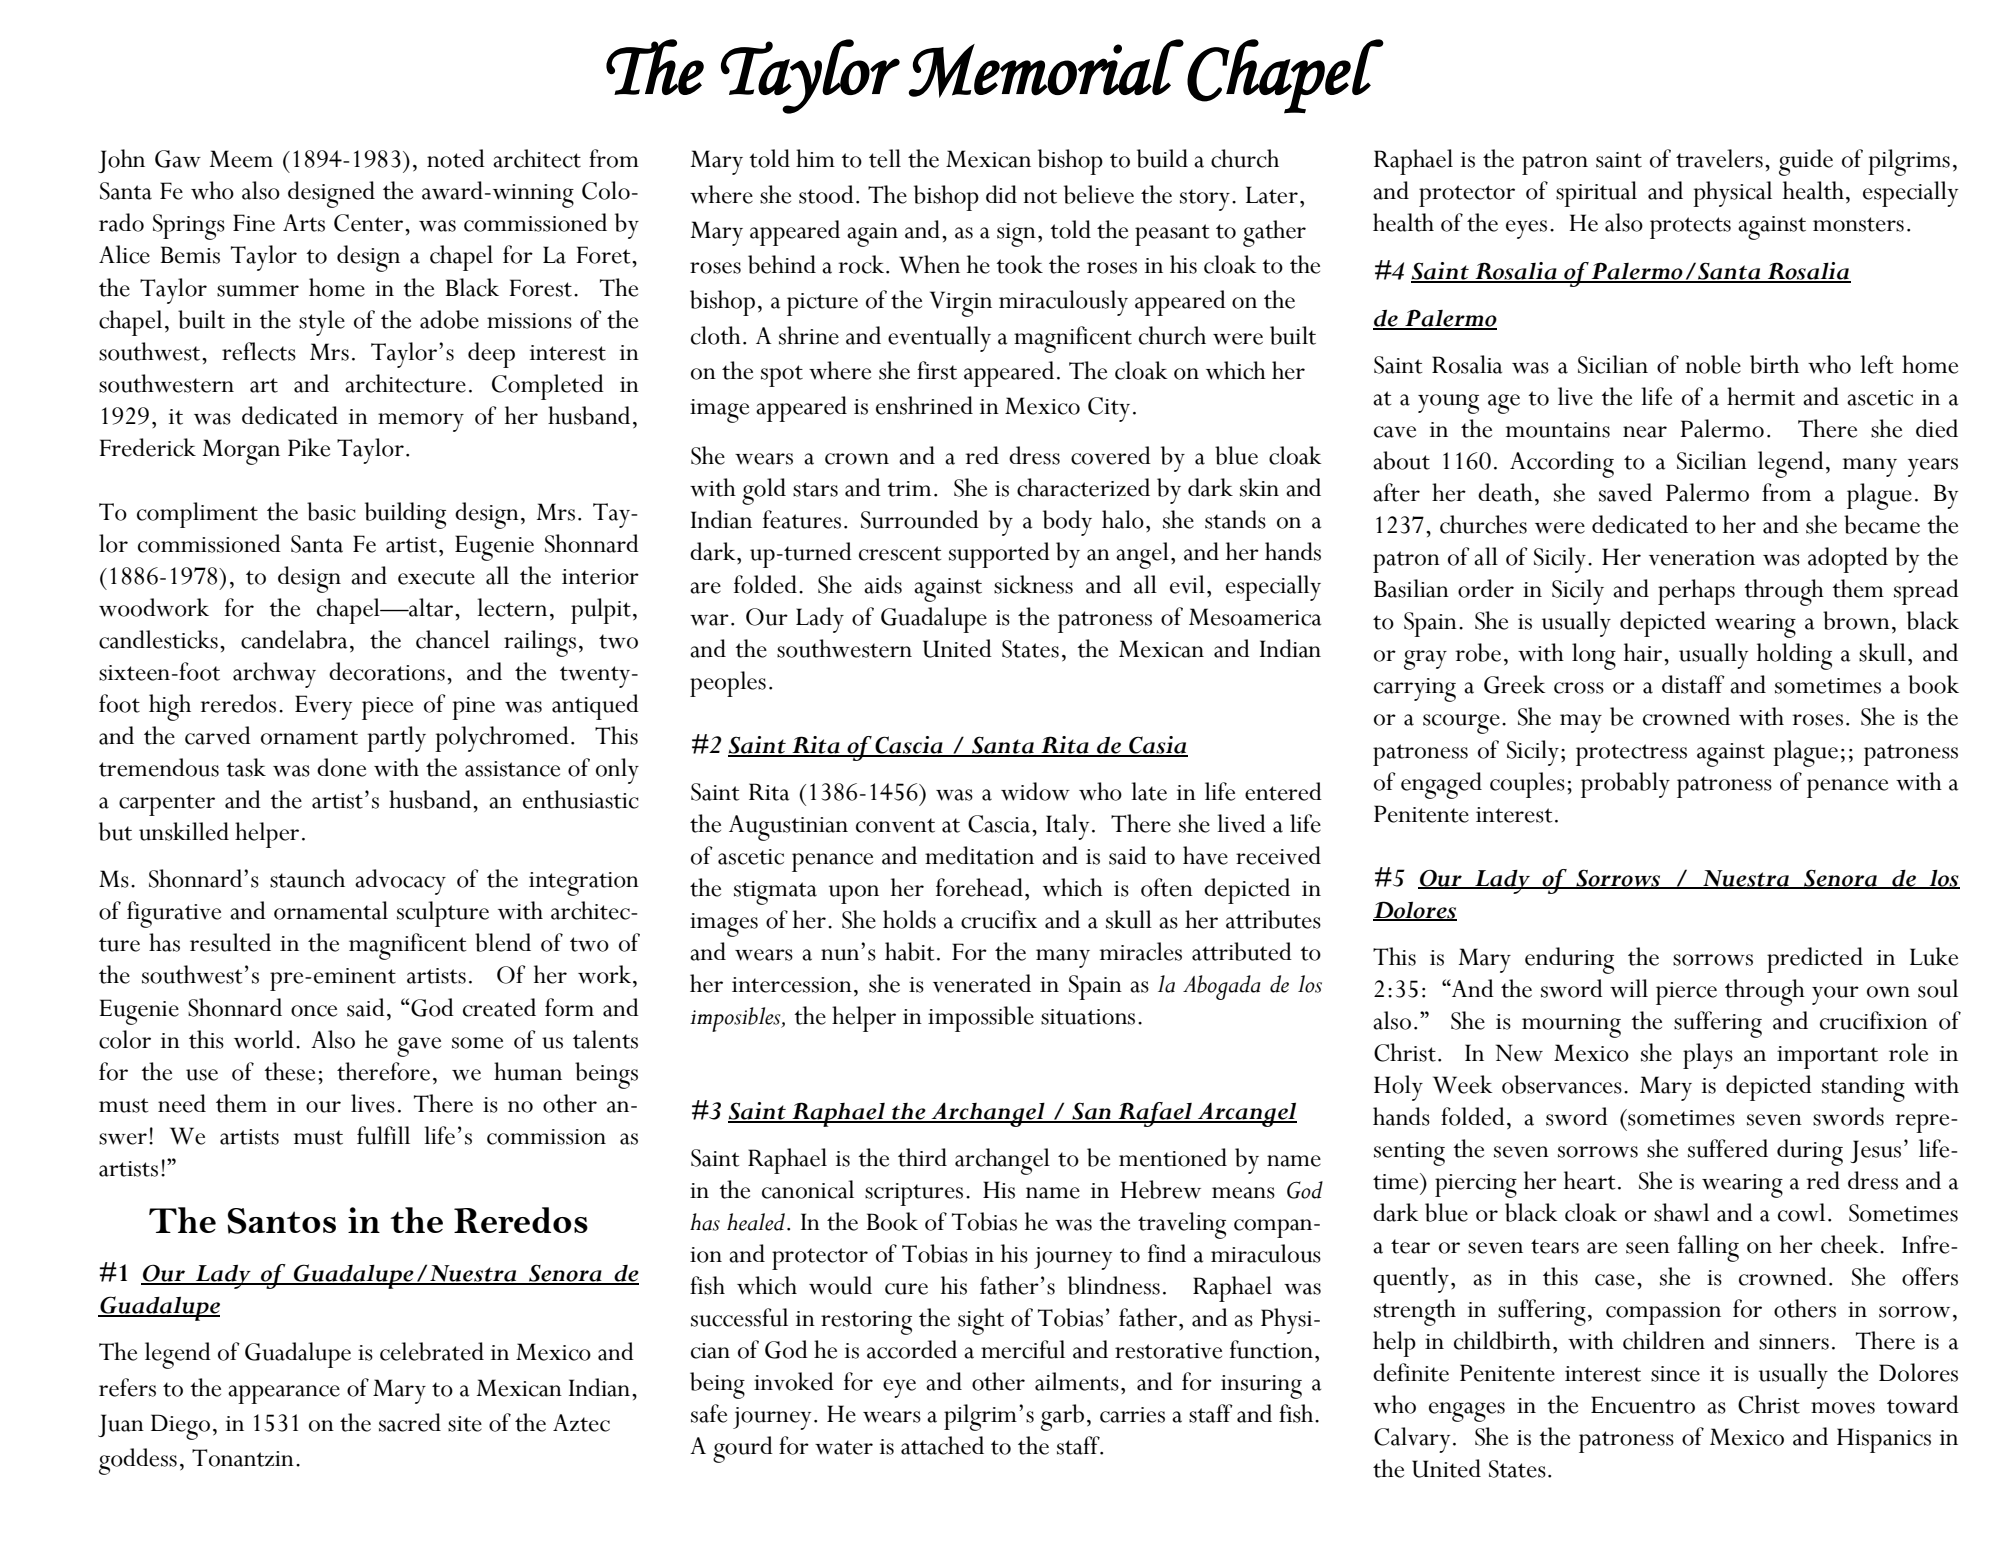 This document has height=1555, width=2012. I want to click on sacred, so click(410, 1422).
